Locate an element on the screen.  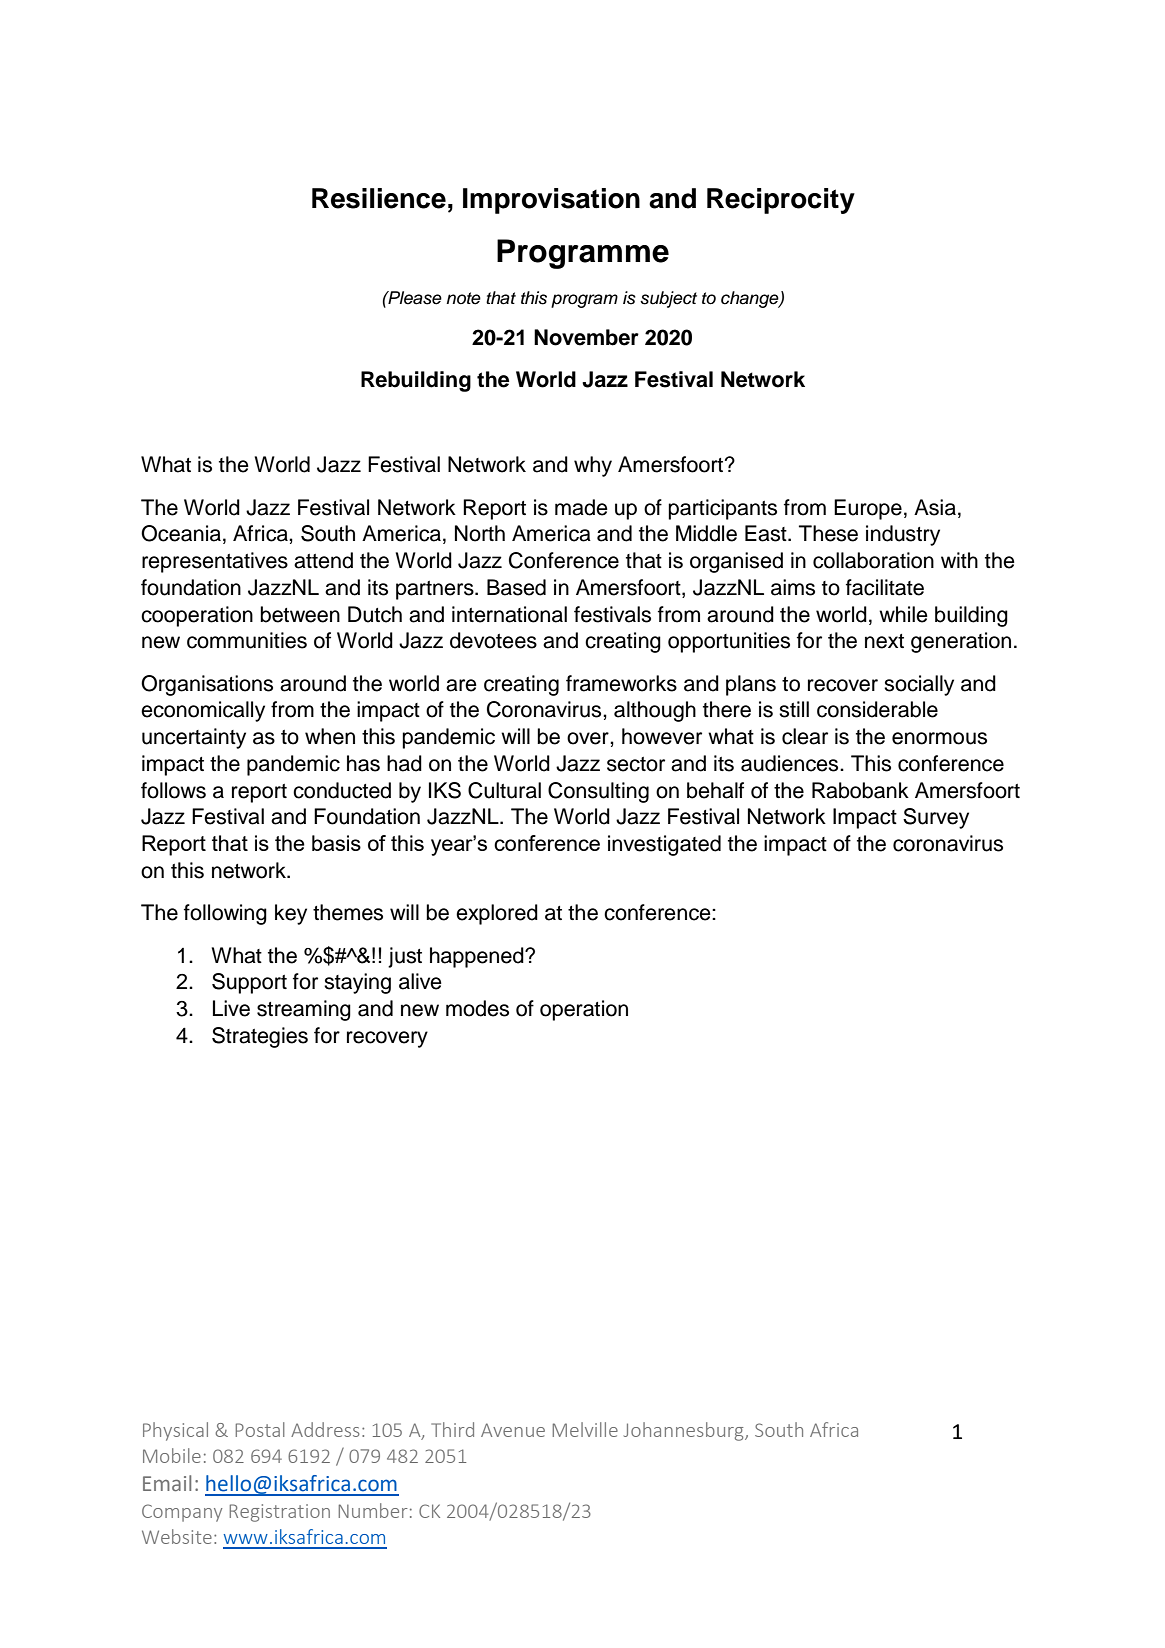
collaboration is located at coordinates (873, 560).
